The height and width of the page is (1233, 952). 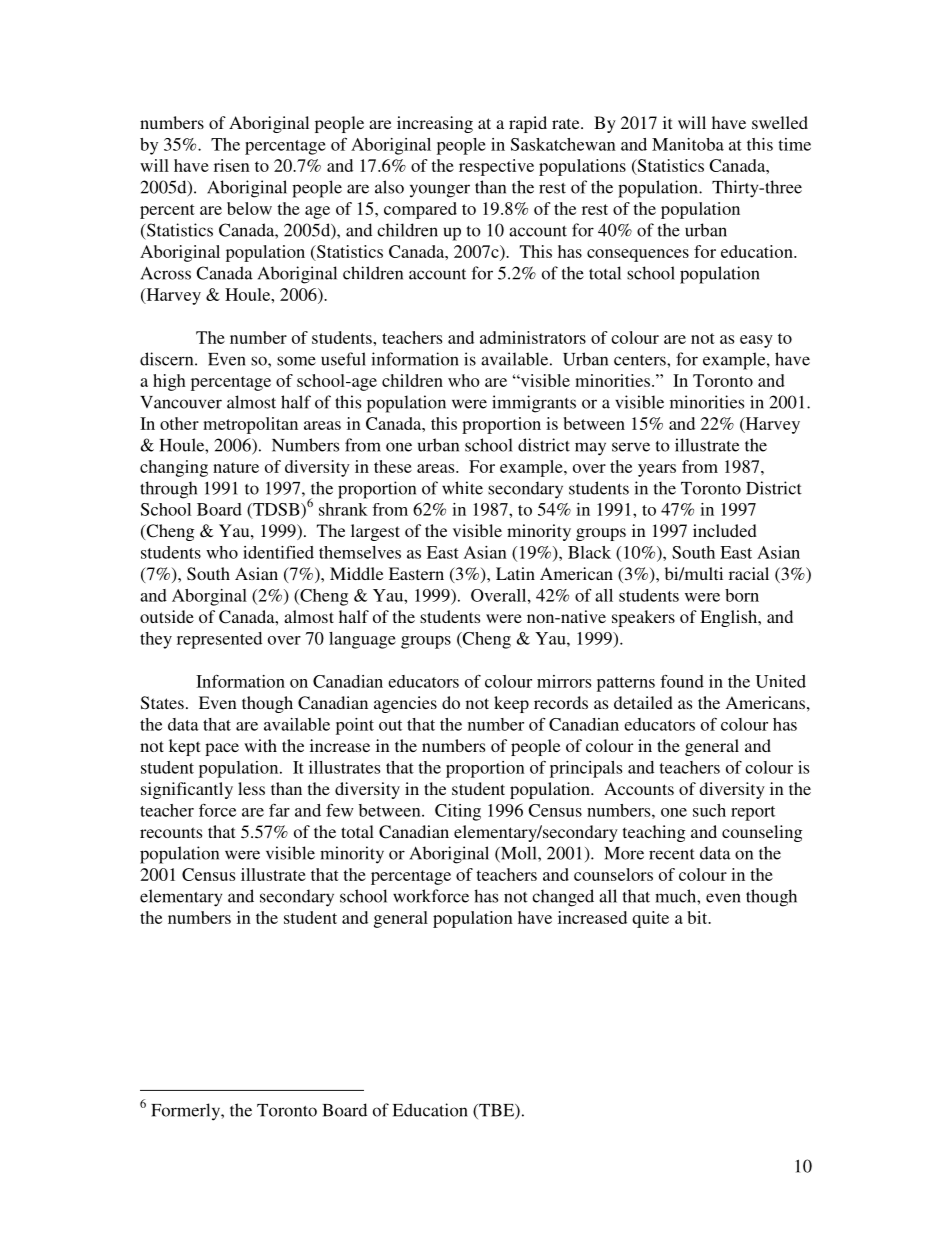 What do you see at coordinates (250, 425) in the page?
I see `metropolitan` at bounding box center [250, 425].
